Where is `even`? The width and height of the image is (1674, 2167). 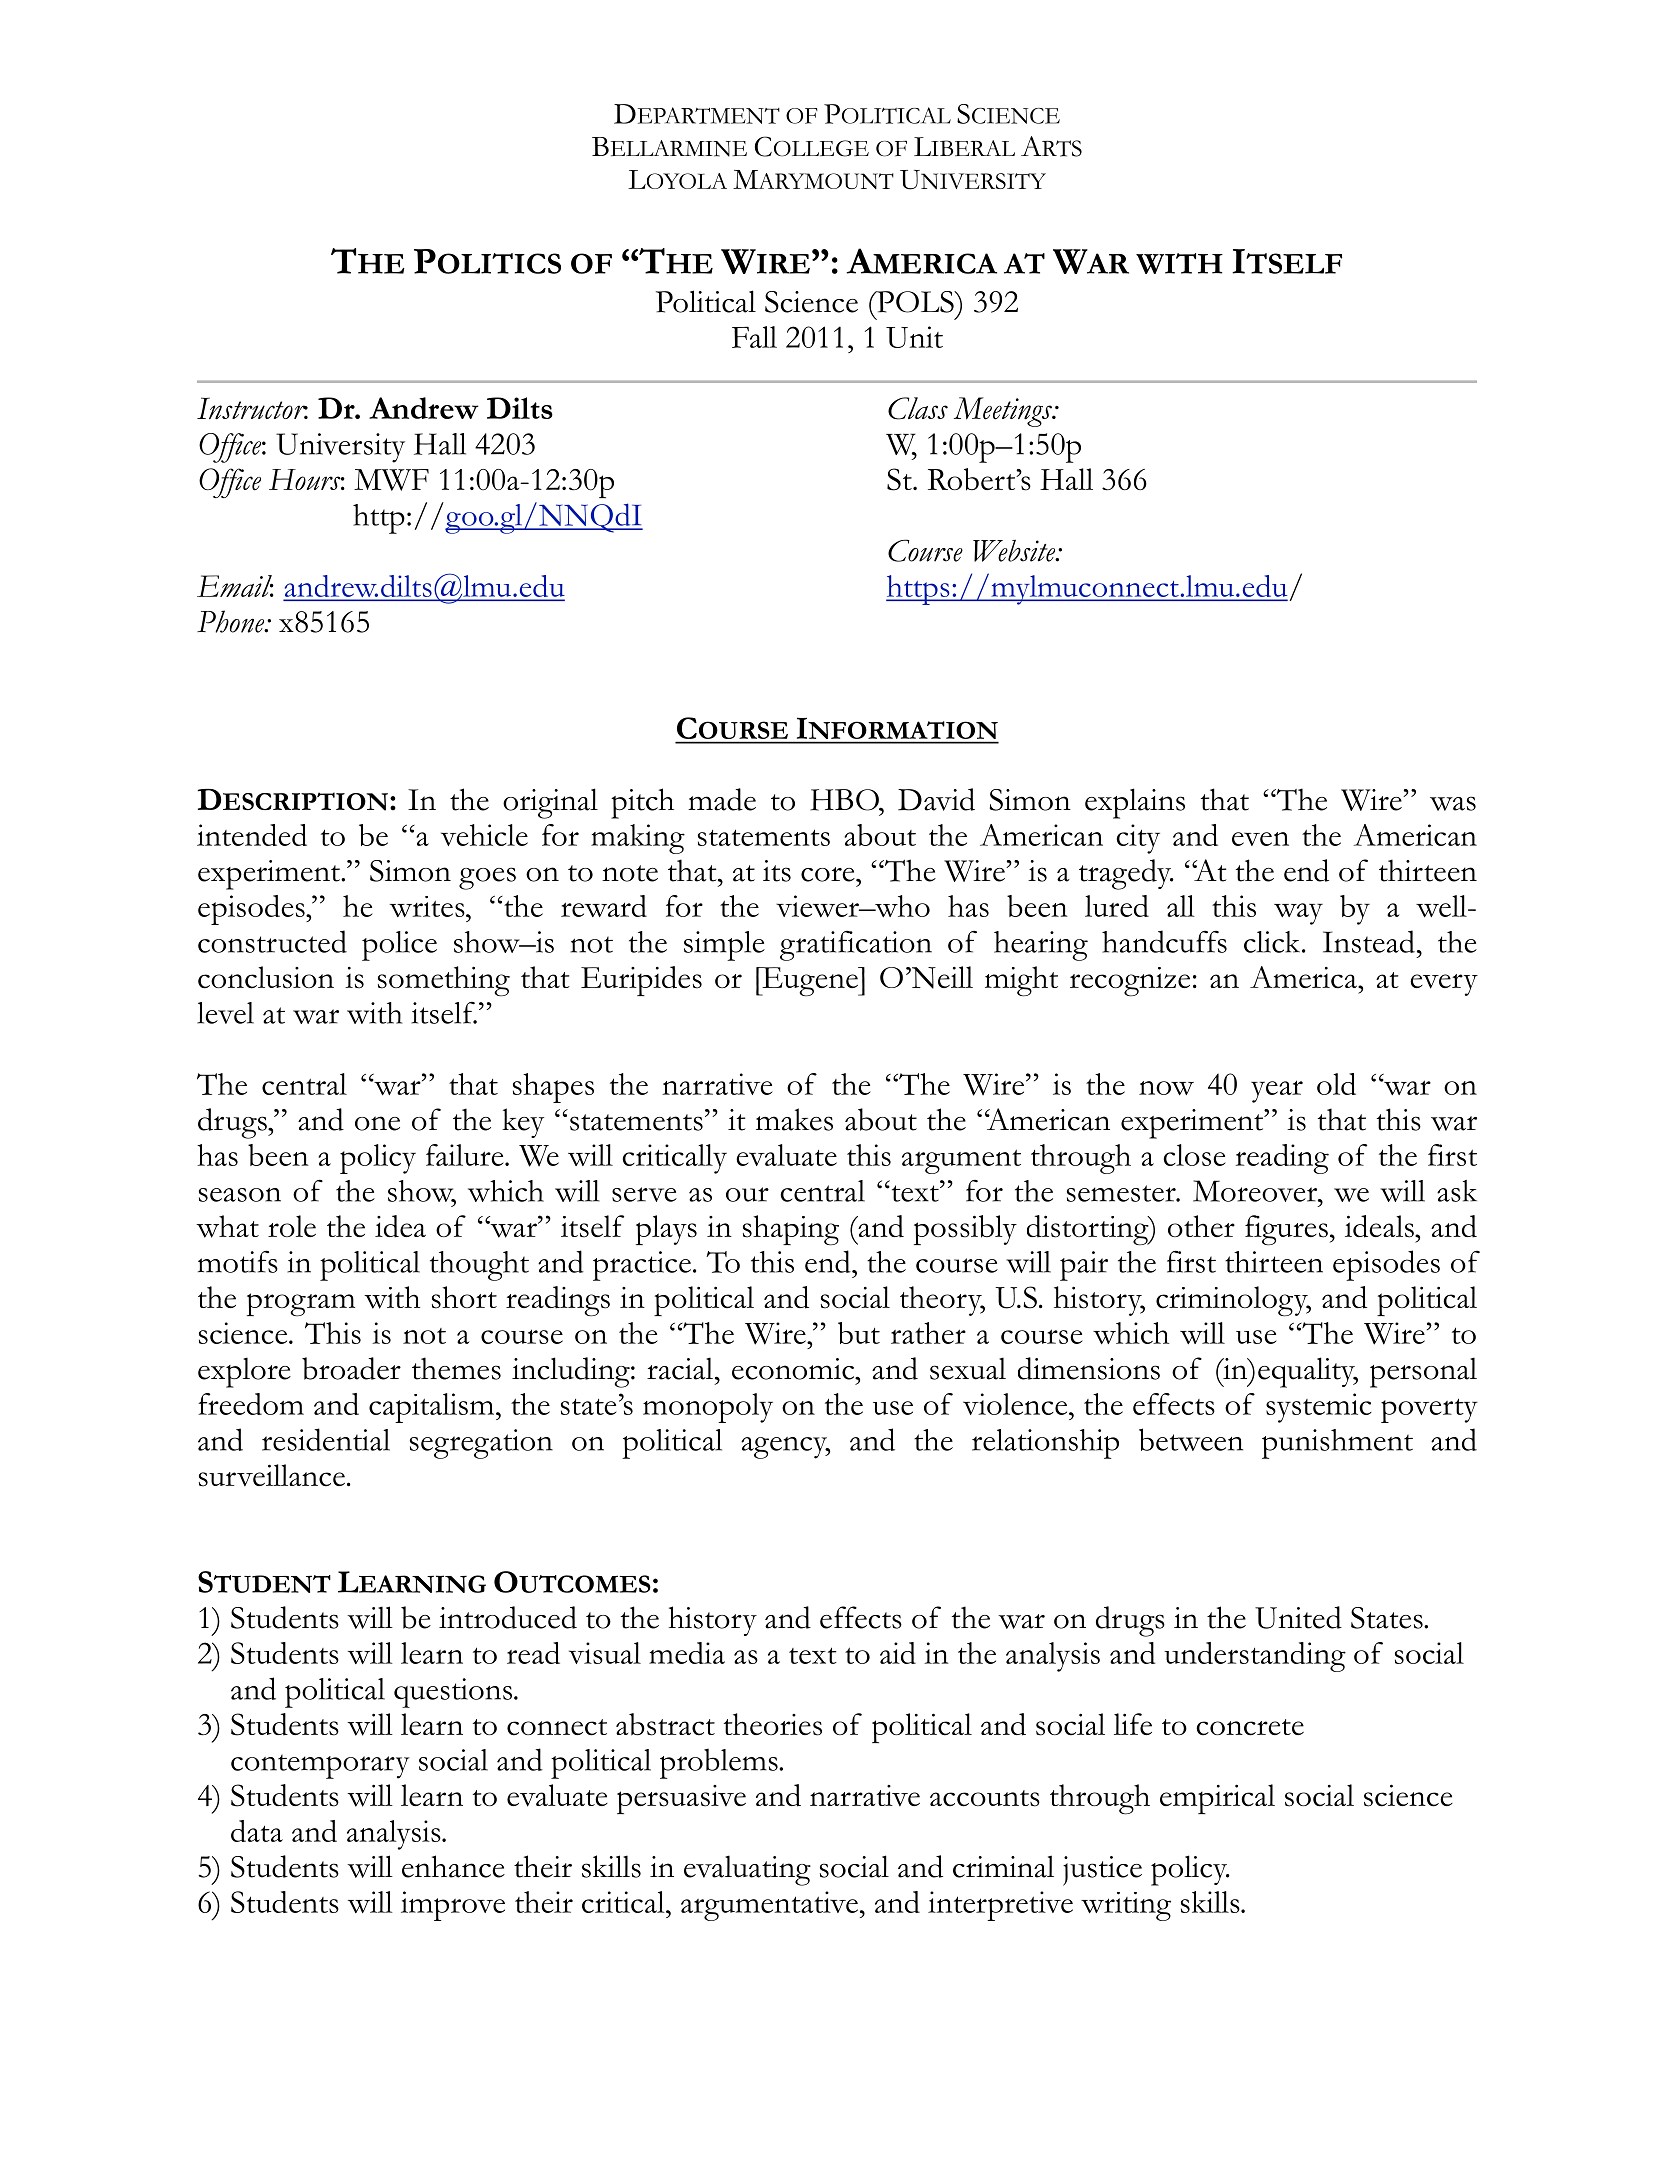
even is located at coordinates (1260, 839).
